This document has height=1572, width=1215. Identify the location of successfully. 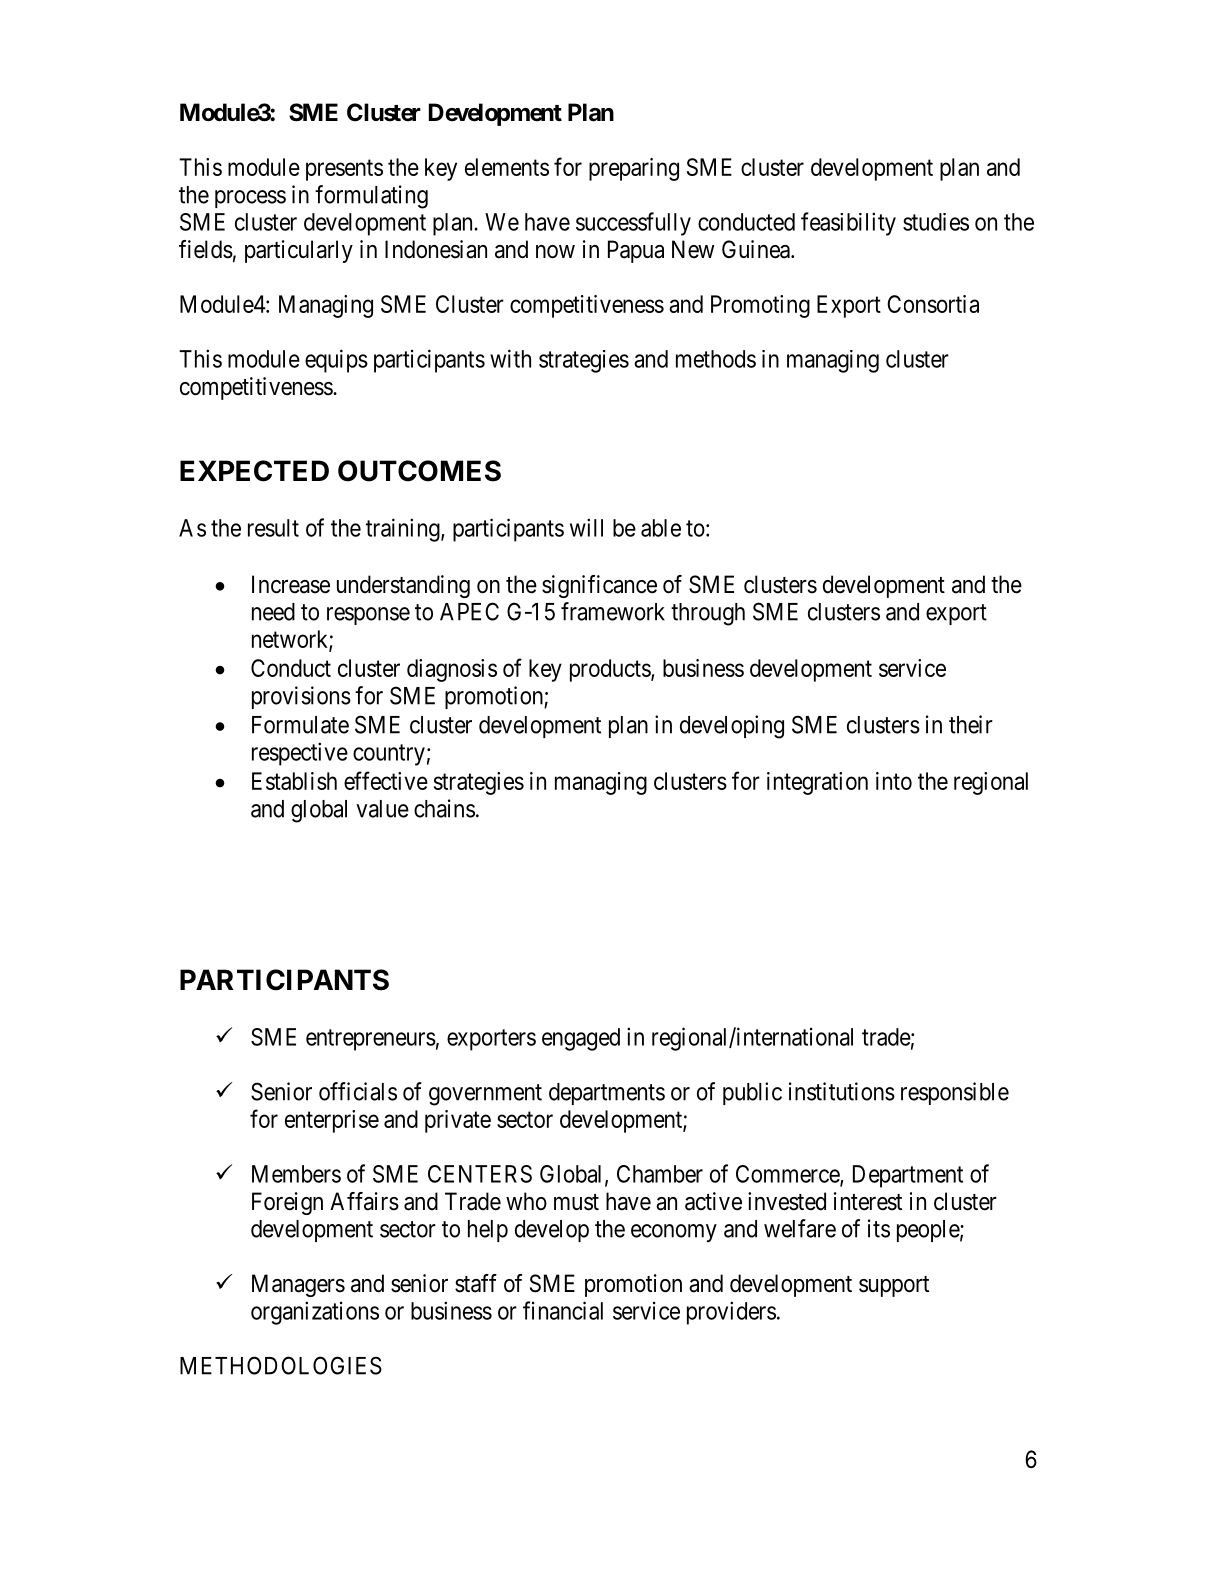
(633, 224).
